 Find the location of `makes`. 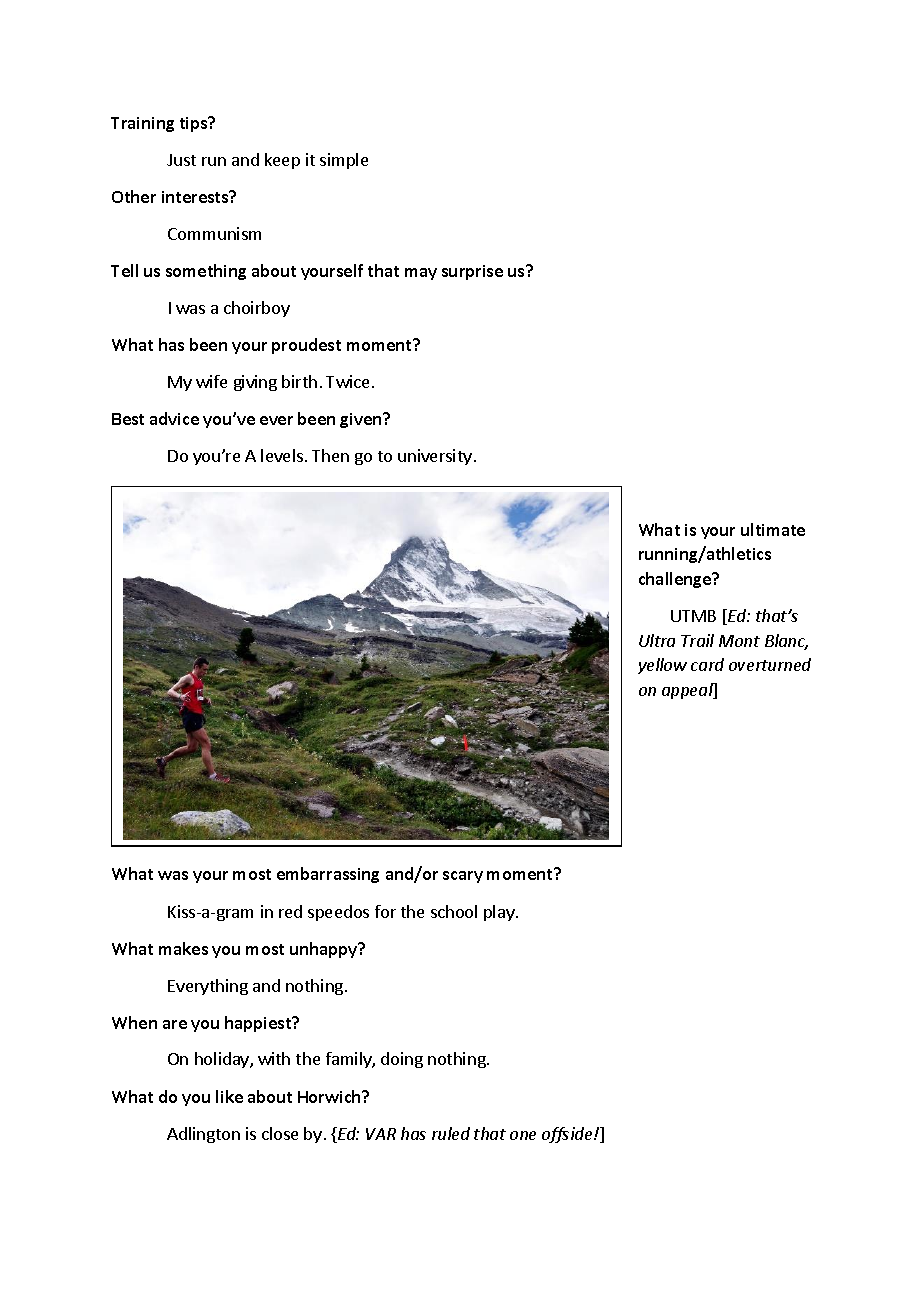

makes is located at coordinates (183, 948).
